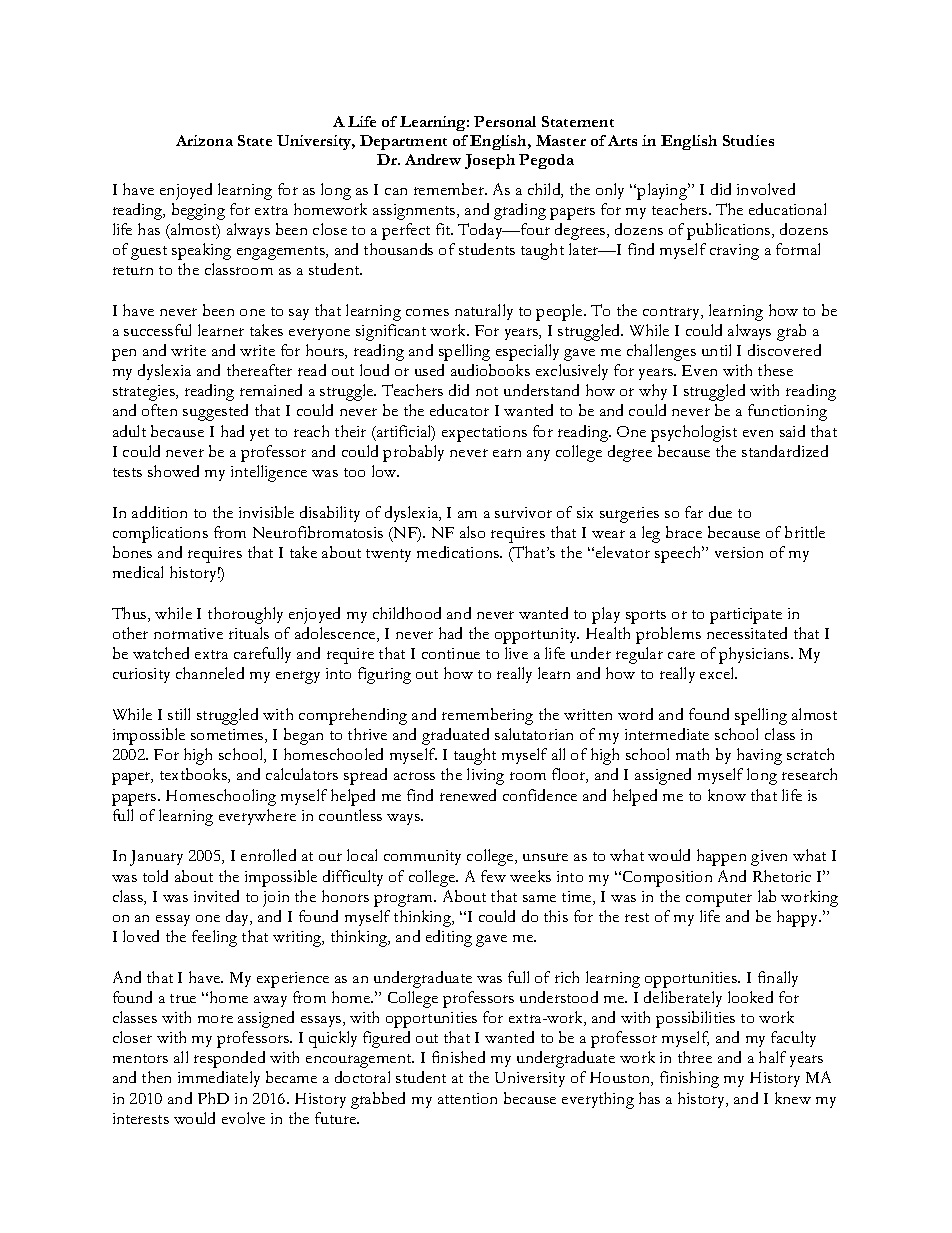 The image size is (952, 1233). Describe the element at coordinates (173, 471) in the screenshot. I see `showed` at that location.
